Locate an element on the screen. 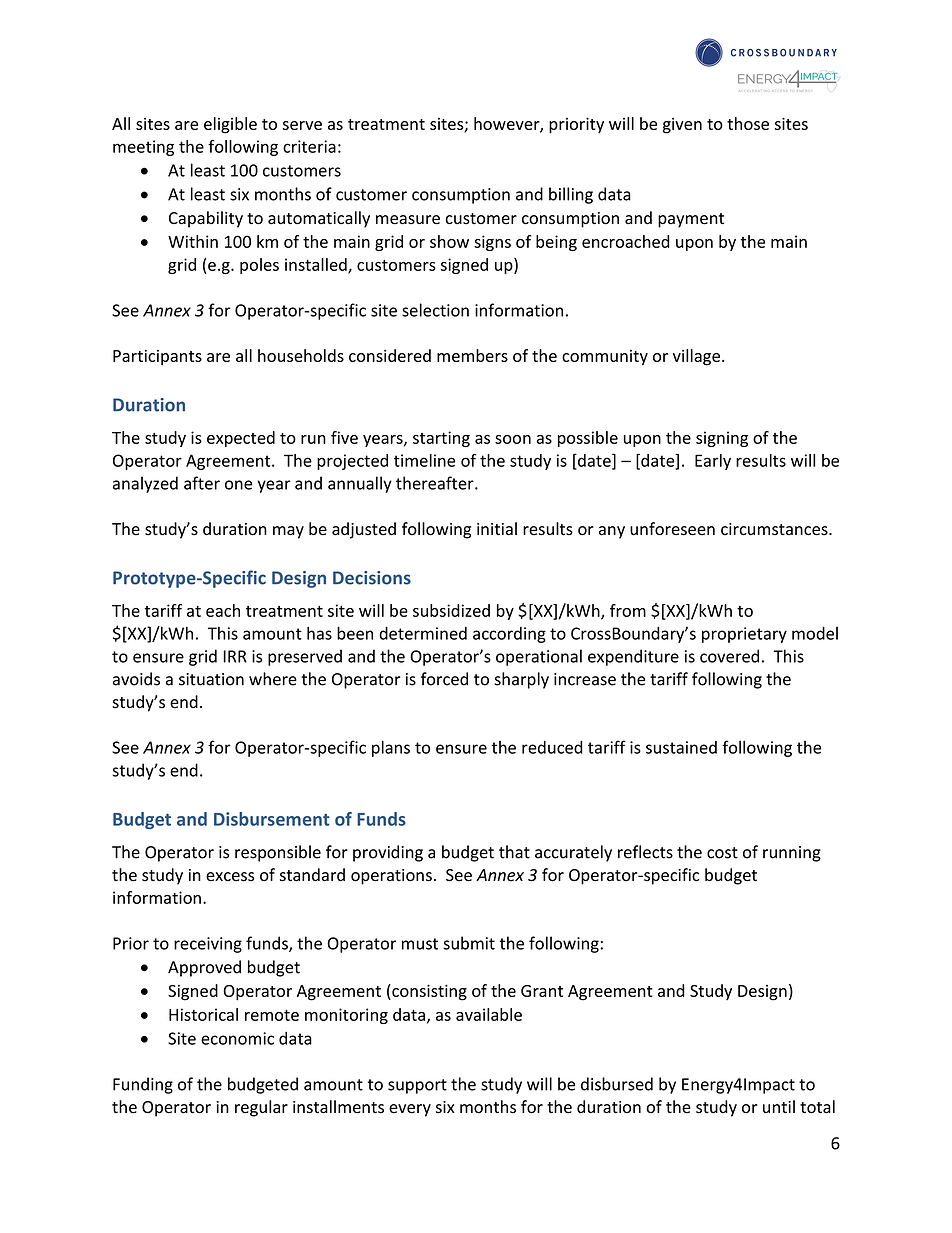  each is located at coordinates (223, 610).
